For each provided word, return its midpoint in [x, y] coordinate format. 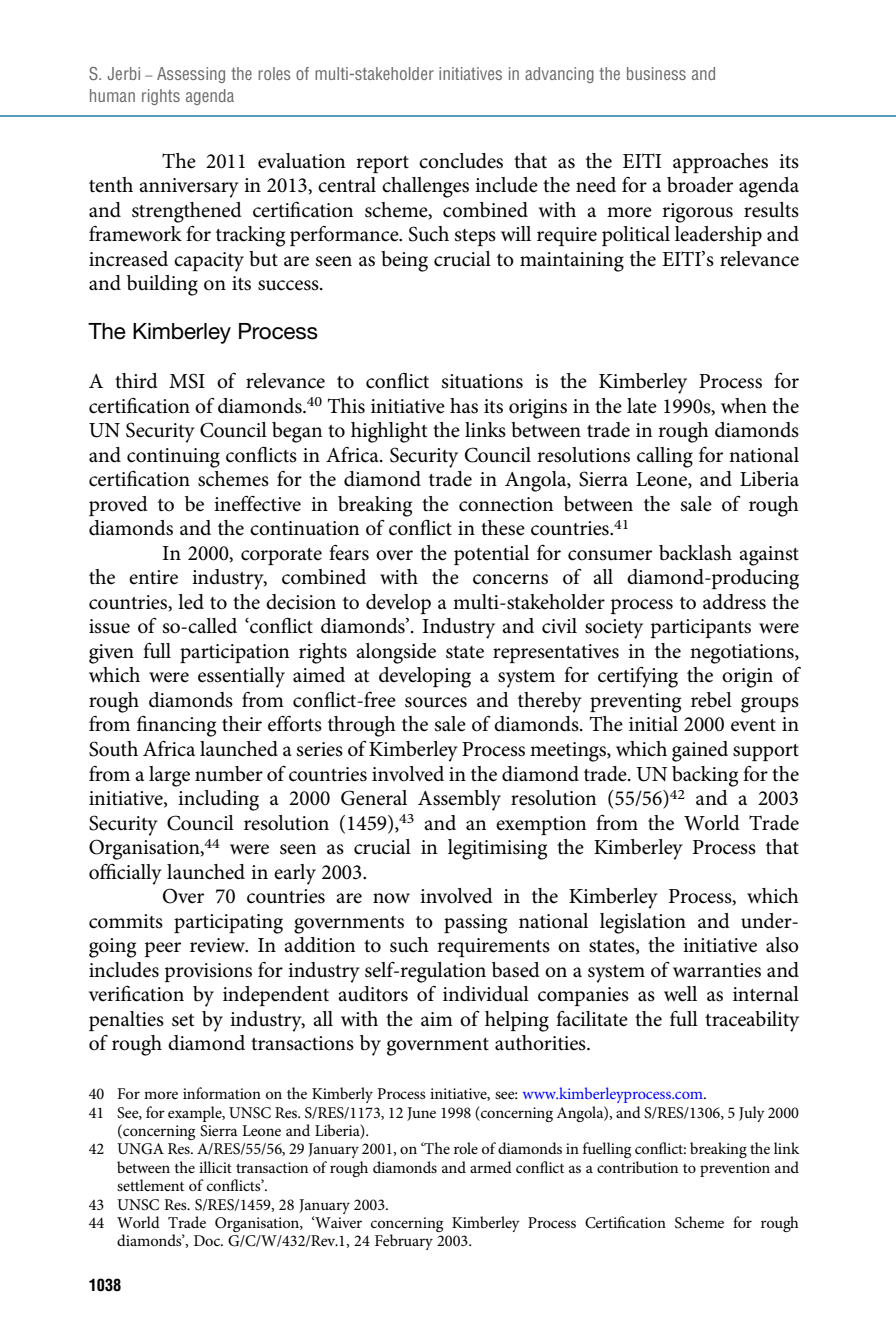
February [404, 1242]
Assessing [191, 75]
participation [234, 653]
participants [701, 628]
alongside [396, 653]
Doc [208, 1240]
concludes [461, 161]
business [656, 73]
